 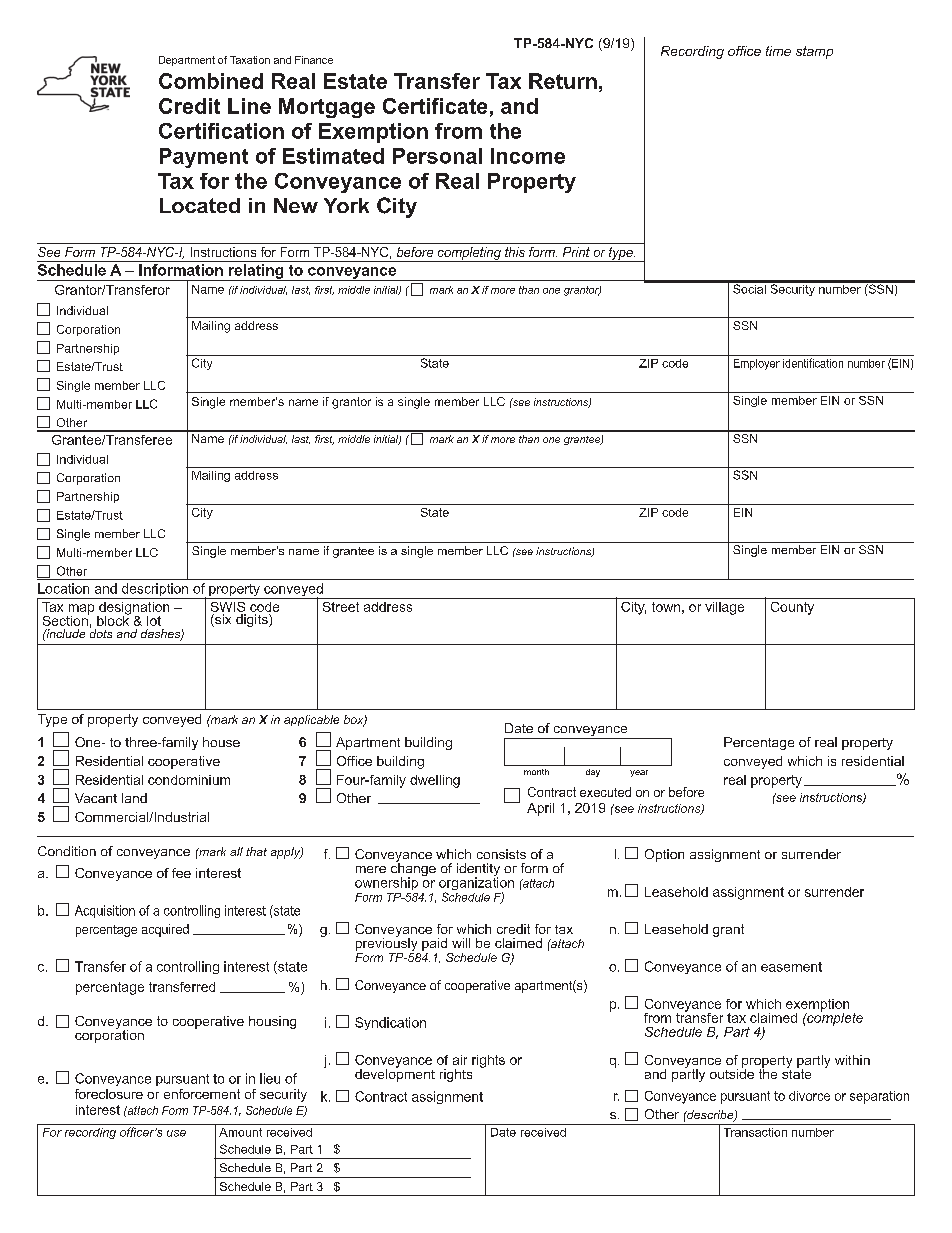 What do you see at coordinates (809, 1096) in the page?
I see `divorce` at bounding box center [809, 1096].
